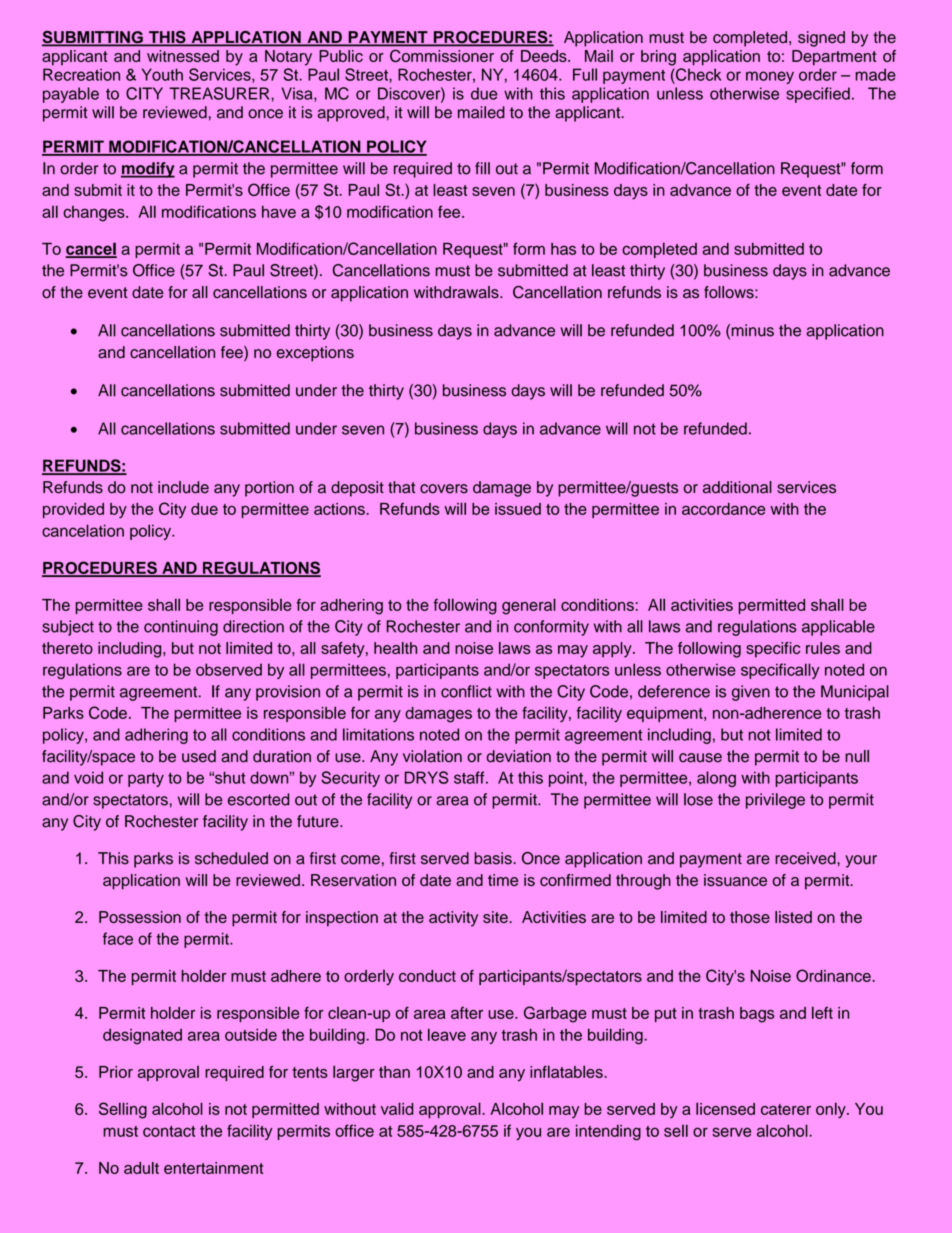 This image has height=1233, width=952. What do you see at coordinates (146, 780) in the image?
I see `party` at bounding box center [146, 780].
